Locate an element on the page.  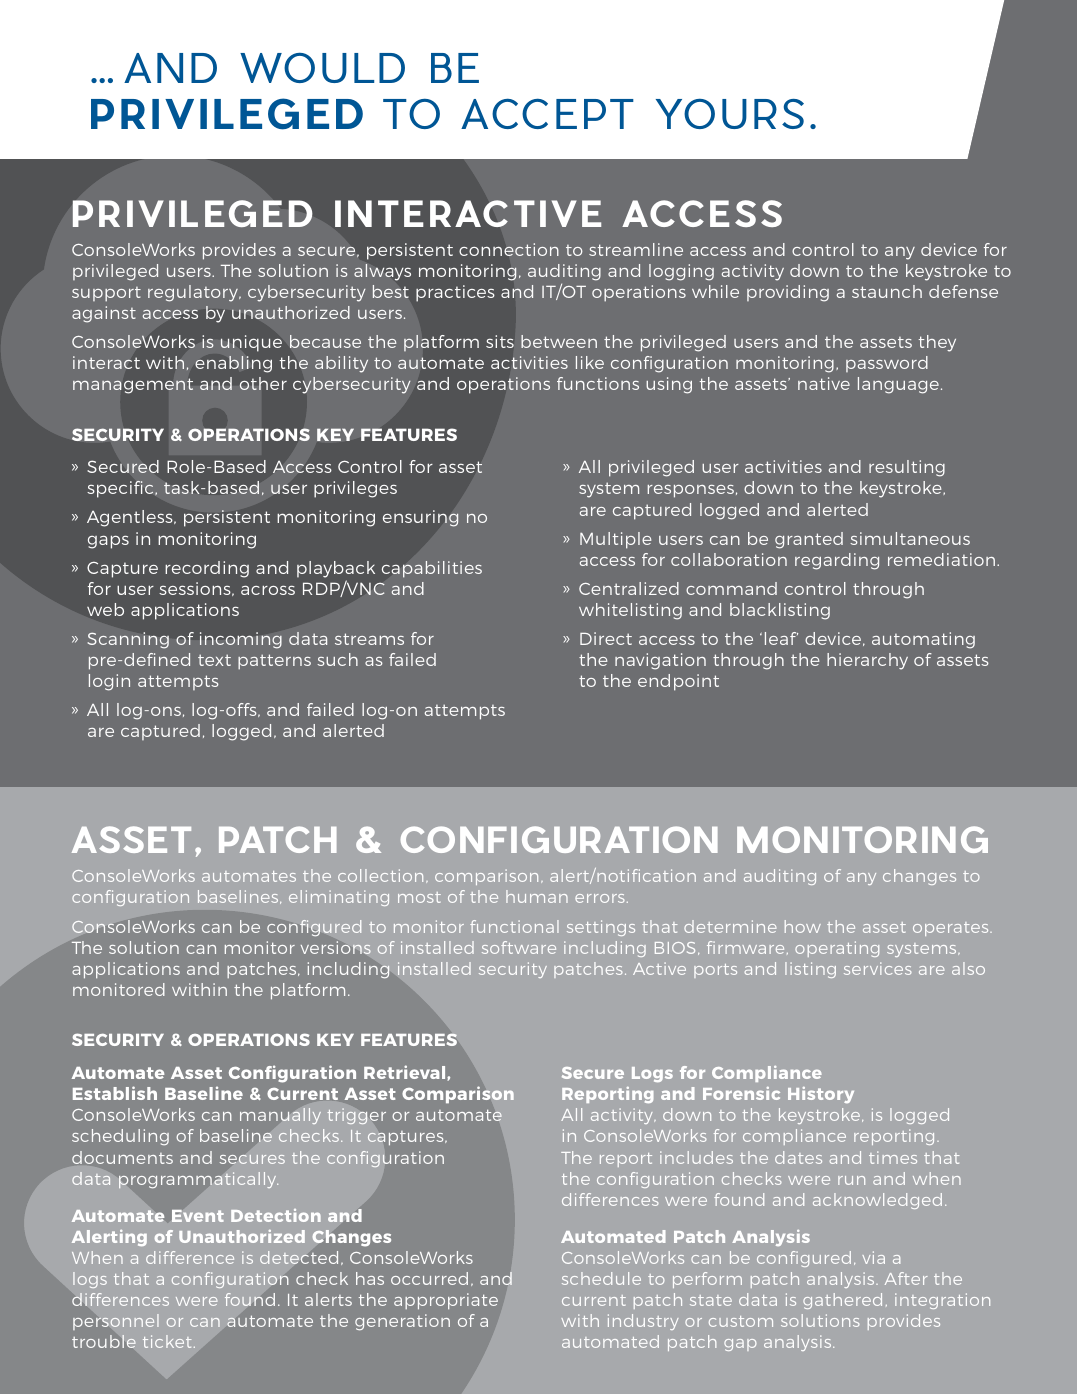
Direct is located at coordinates (606, 638).
